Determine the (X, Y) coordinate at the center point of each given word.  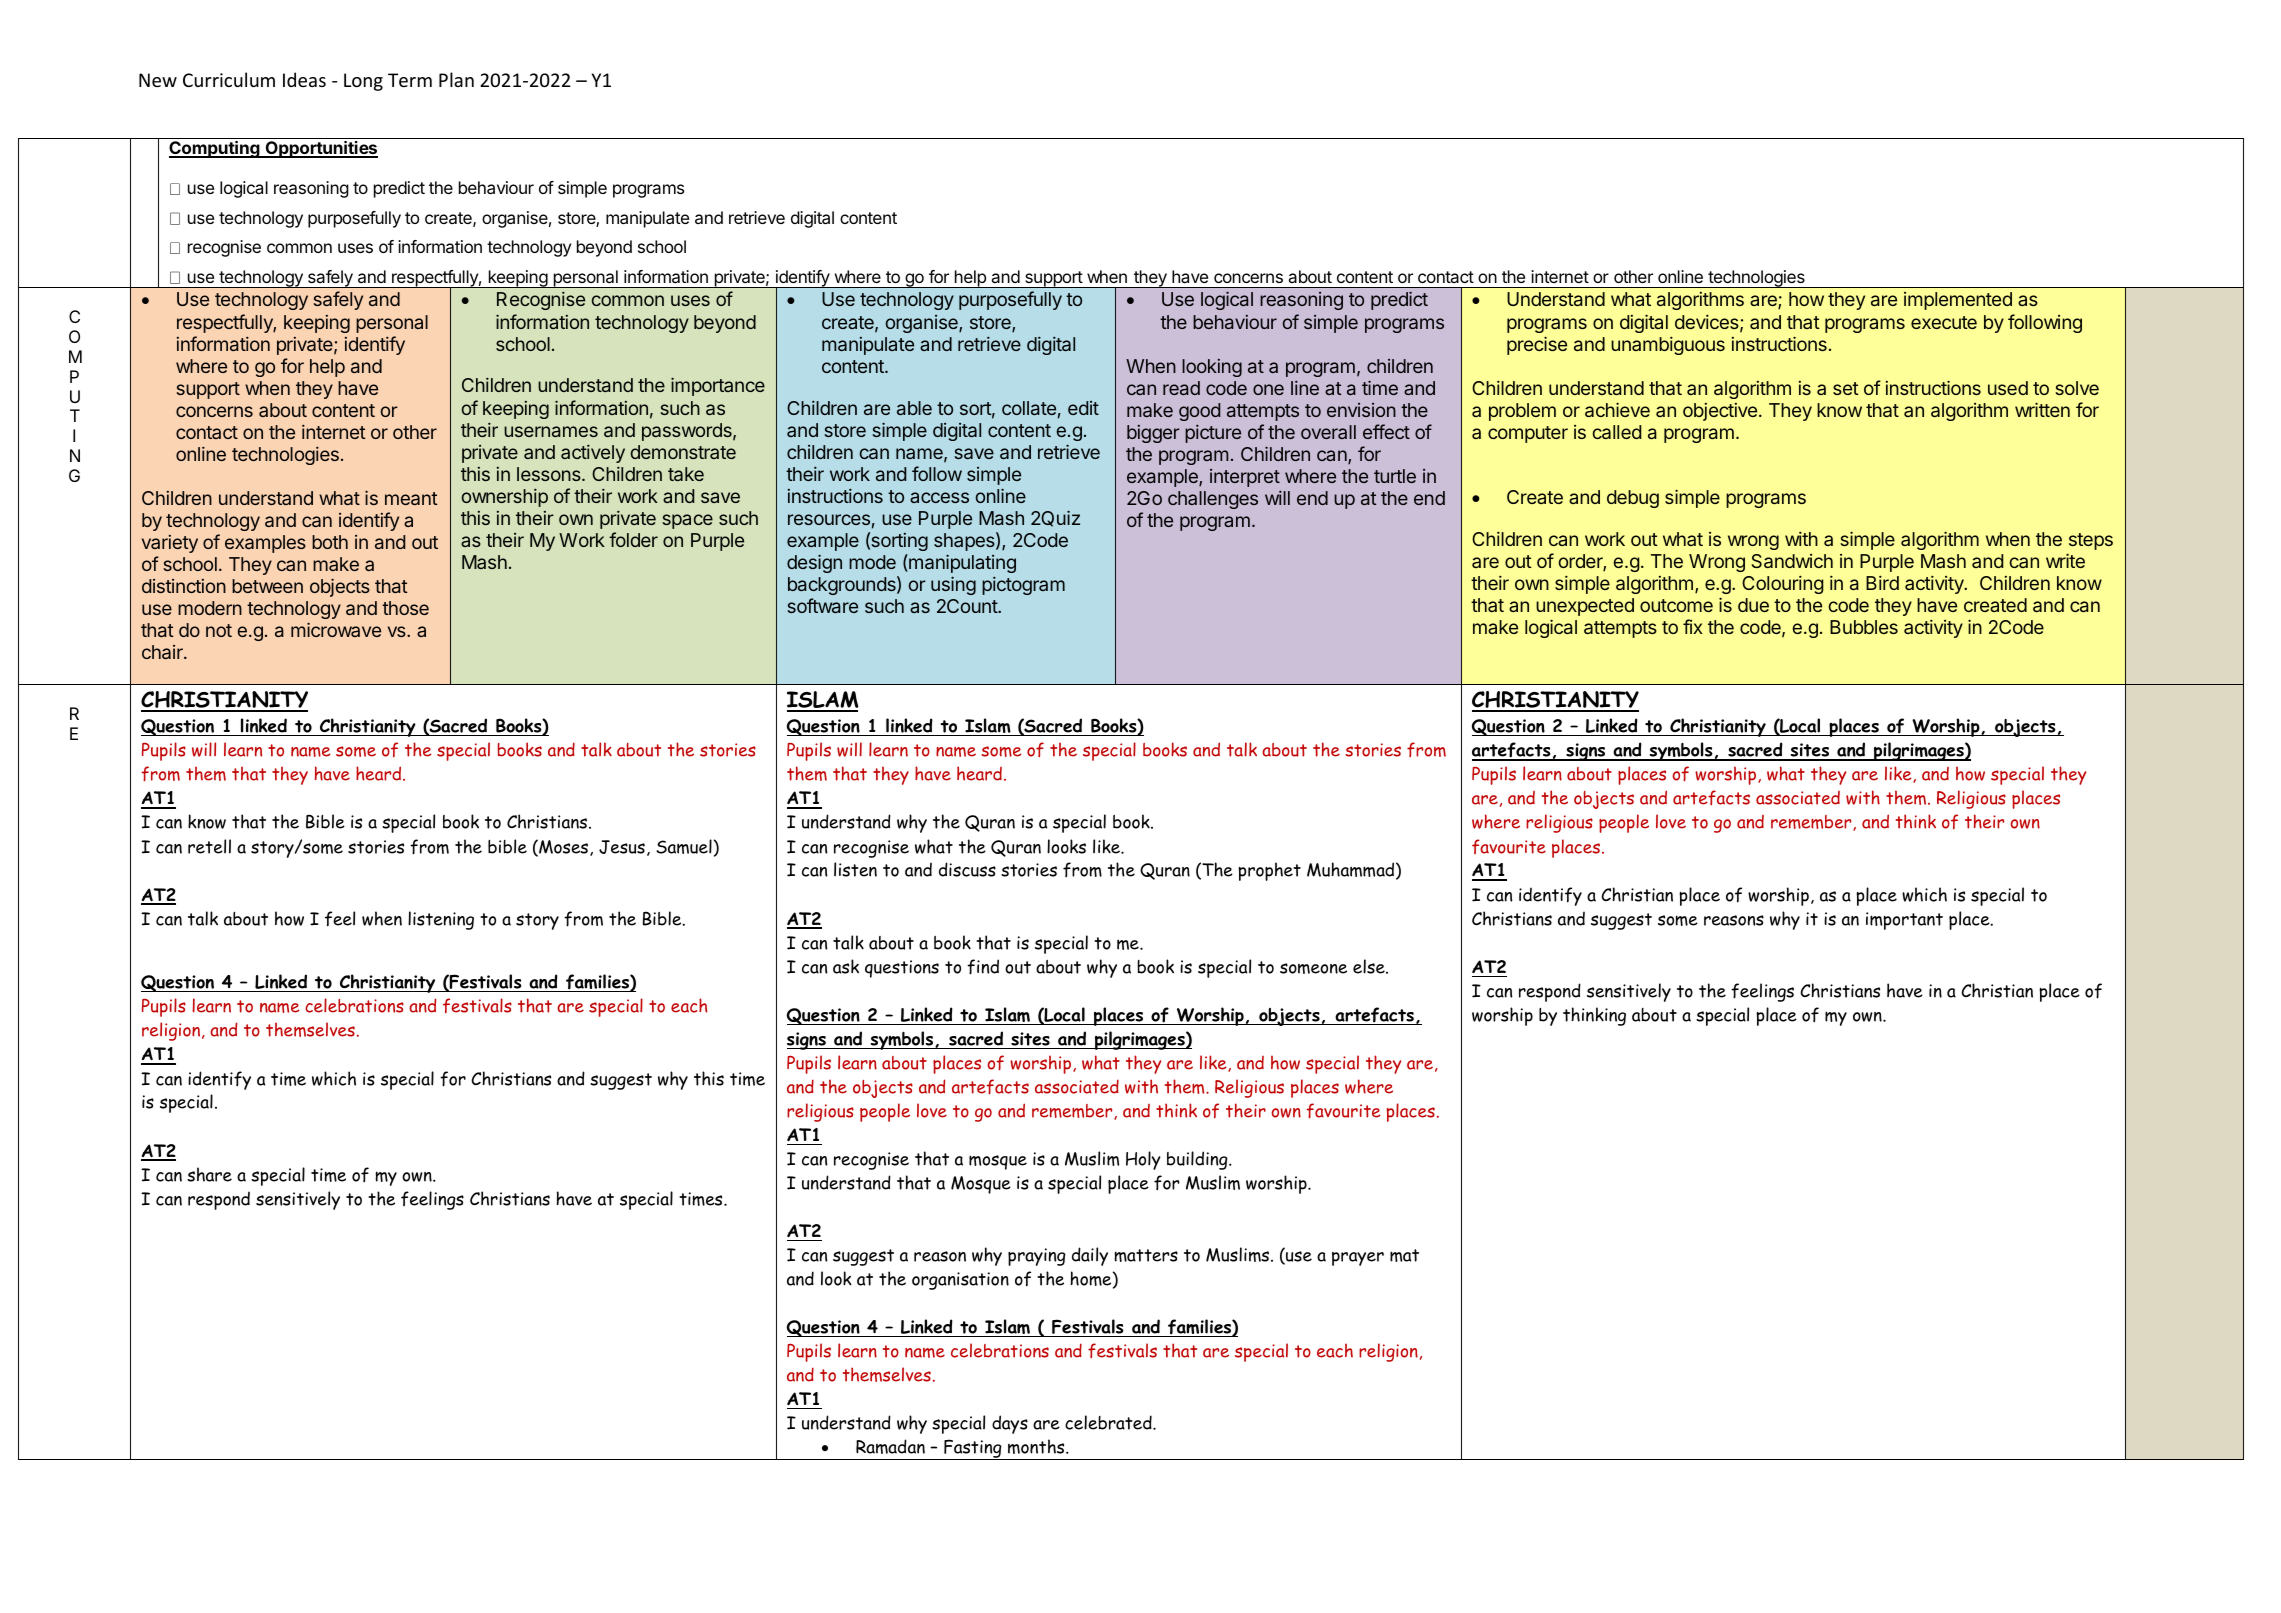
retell (209, 846)
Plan (456, 79)
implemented (1958, 301)
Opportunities (320, 149)
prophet (1269, 871)
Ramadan (890, 1446)
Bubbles (1864, 627)
